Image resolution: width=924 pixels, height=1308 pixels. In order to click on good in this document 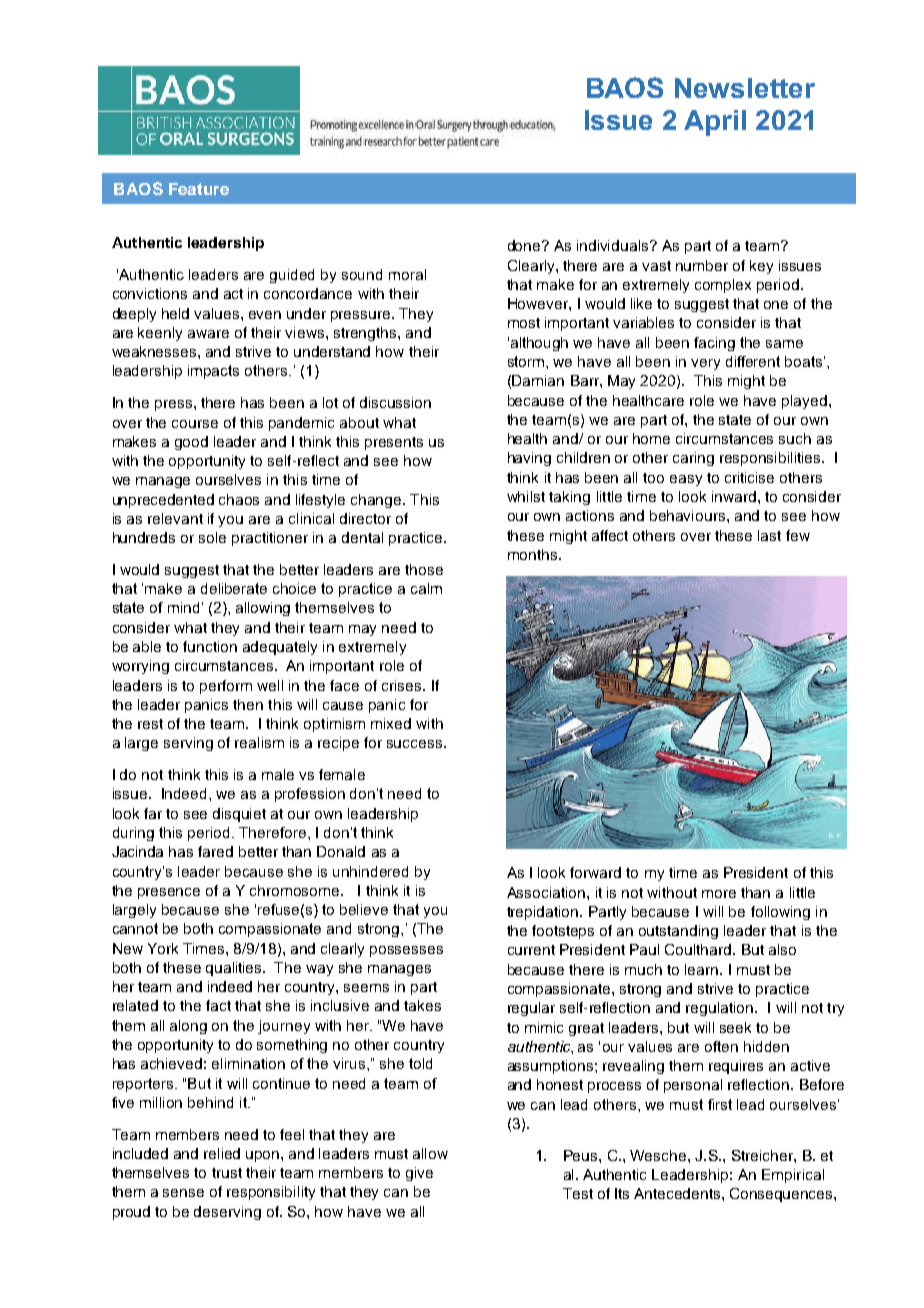, I will do `click(191, 443)`.
